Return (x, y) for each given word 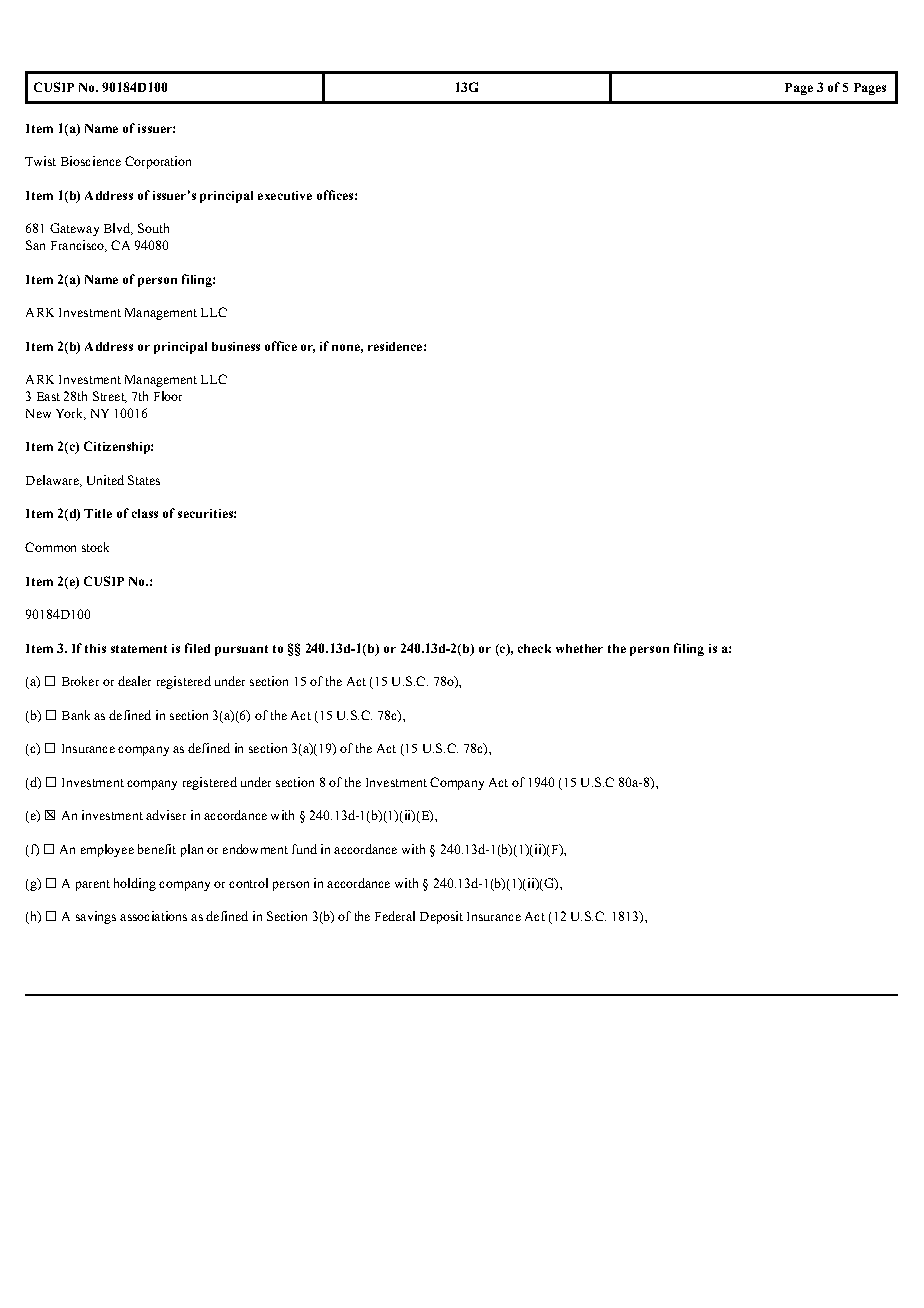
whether (579, 648)
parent (93, 885)
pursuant (241, 650)
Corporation (158, 162)
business (236, 346)
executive (285, 195)
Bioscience (91, 161)
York (70, 414)
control (248, 883)
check (534, 648)
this (95, 648)
